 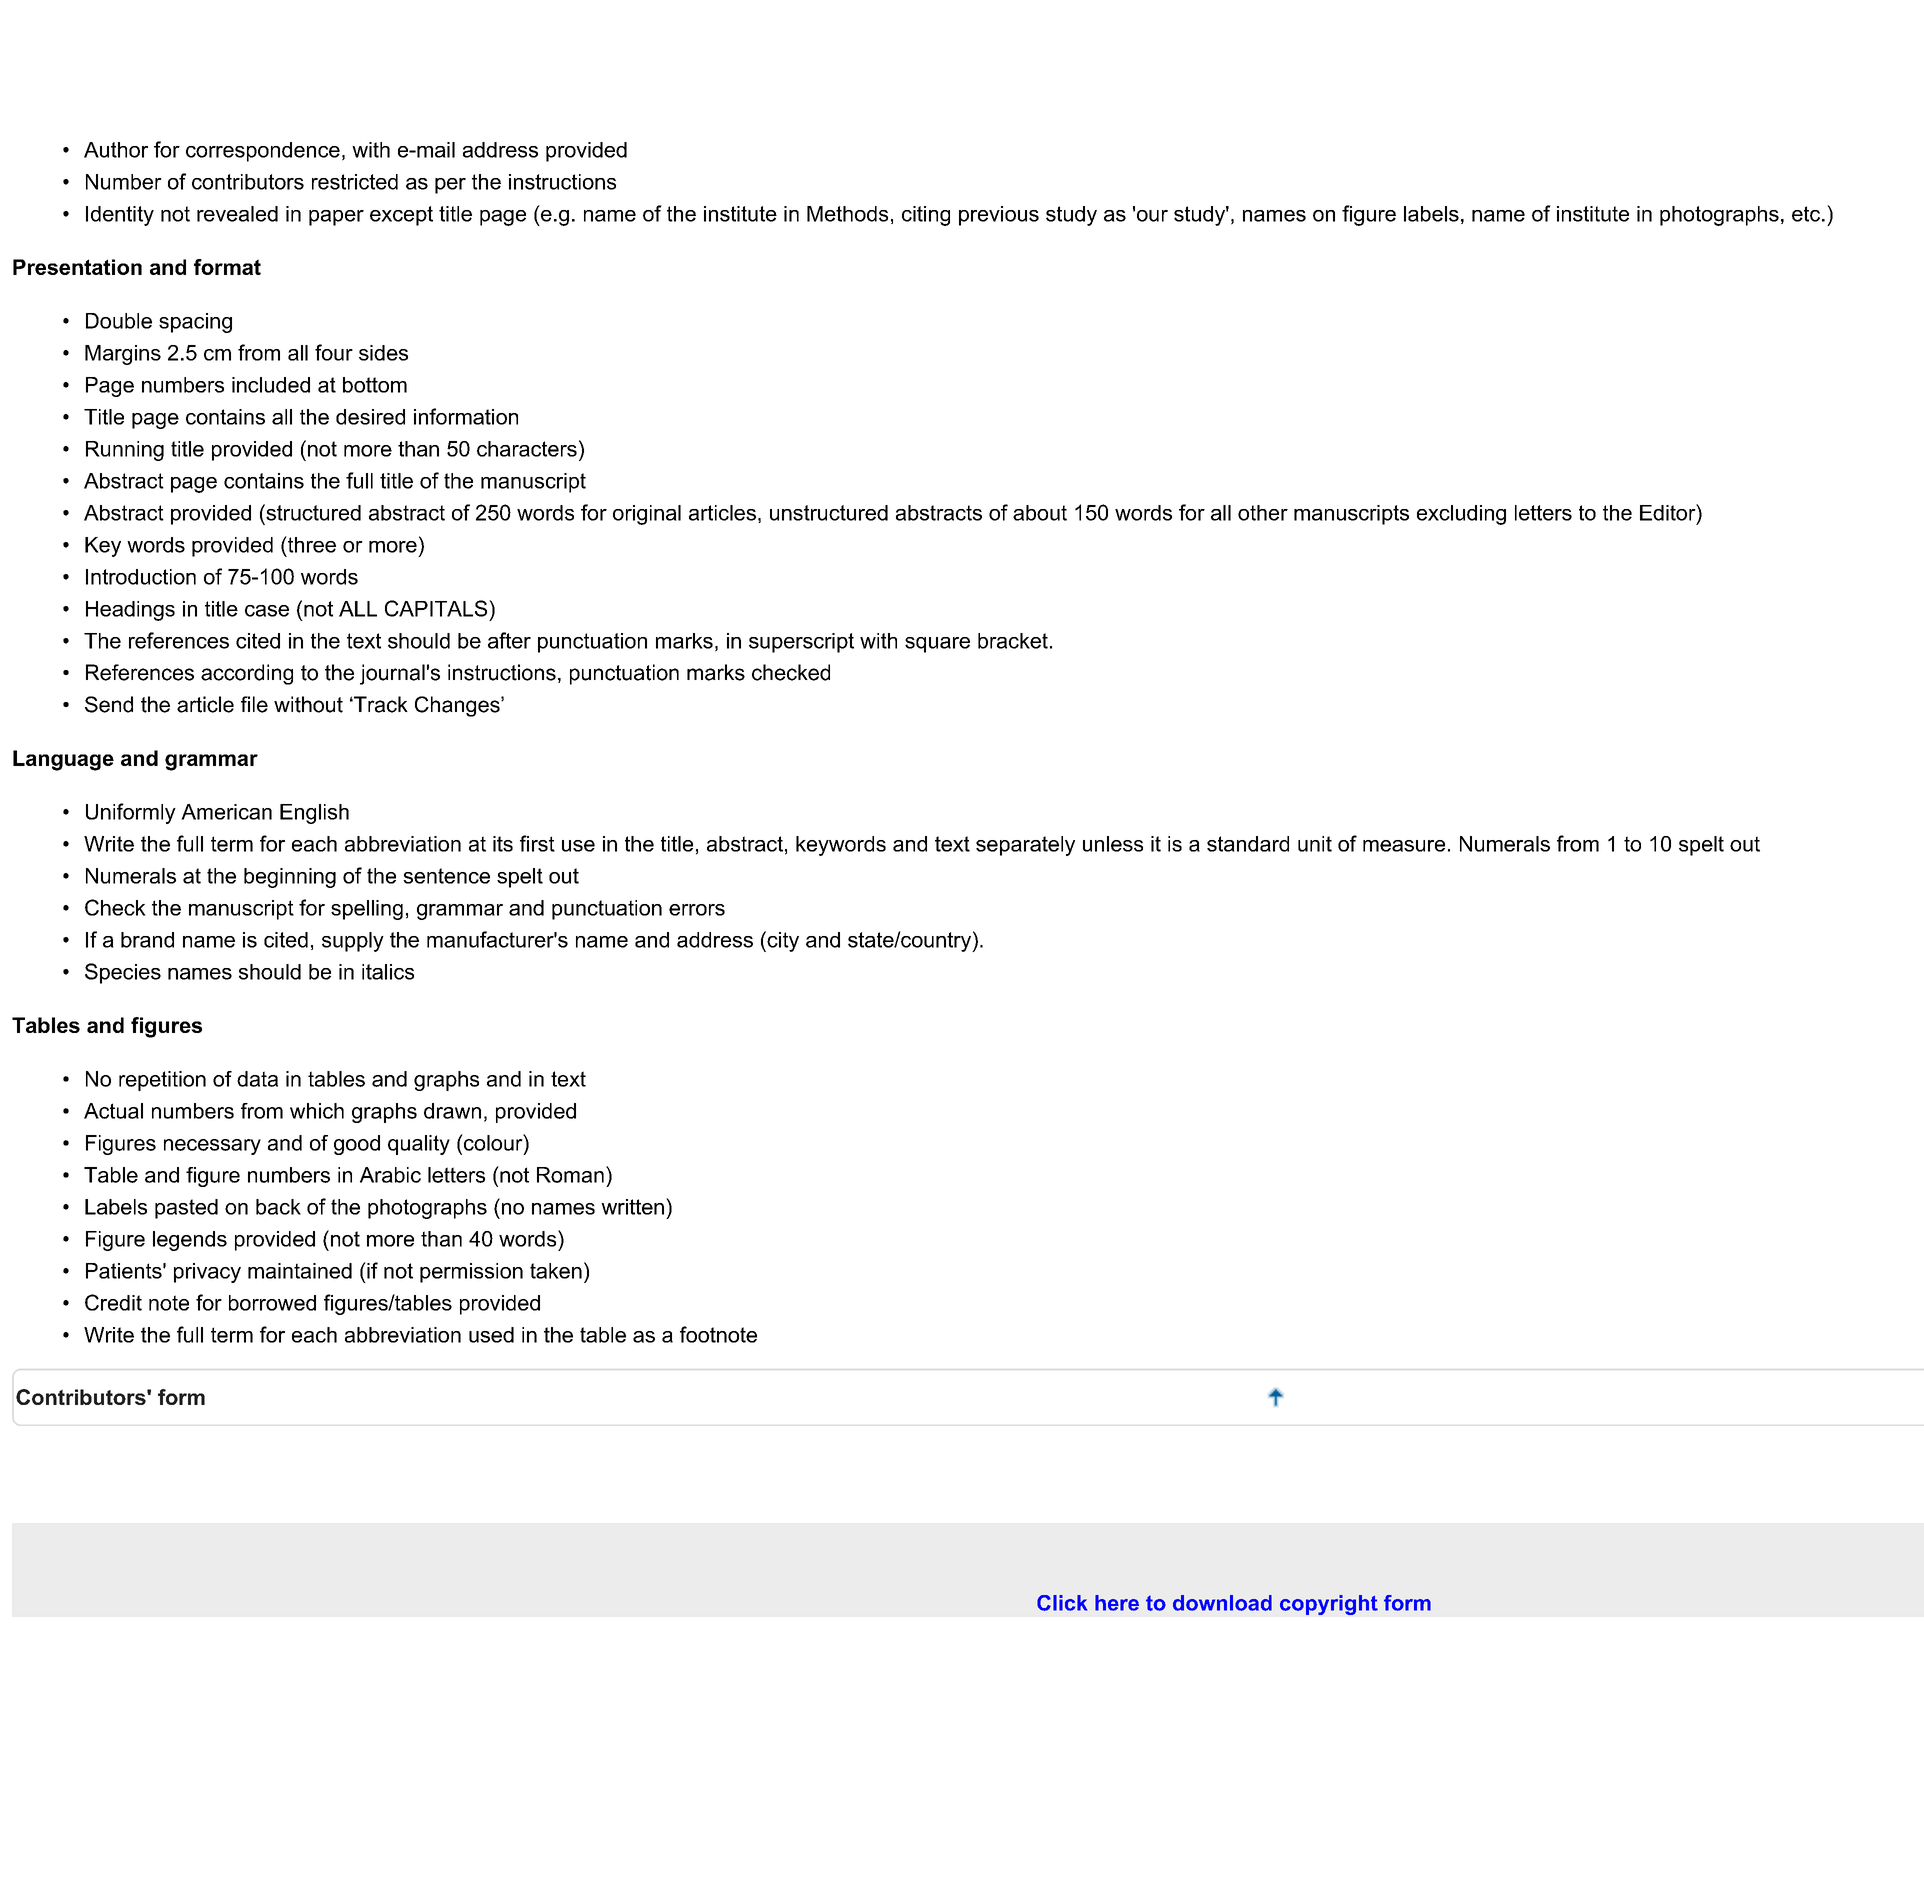 What do you see at coordinates (237, 214) in the page?
I see `revealed` at bounding box center [237, 214].
